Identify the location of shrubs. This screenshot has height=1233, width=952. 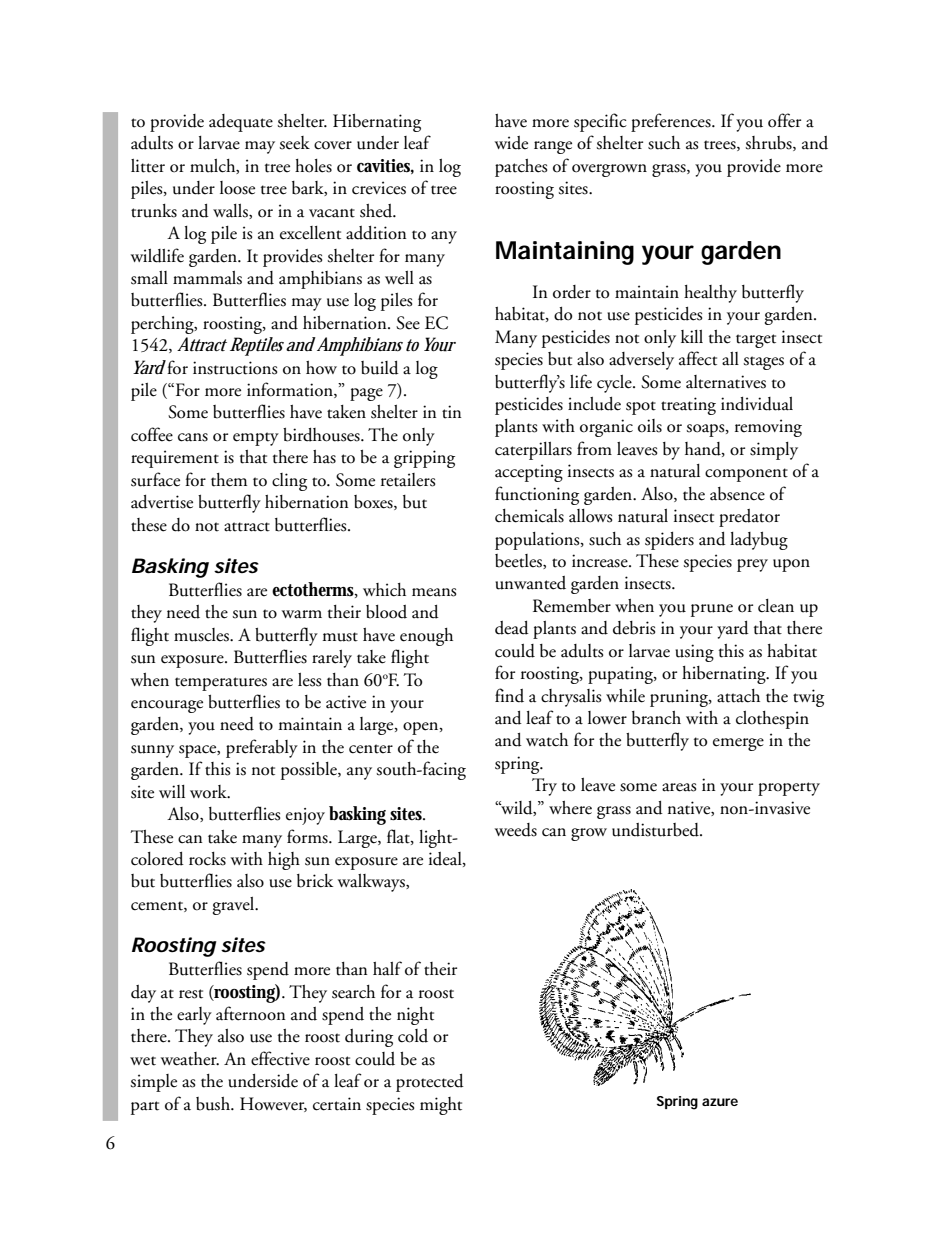
(769, 143).
